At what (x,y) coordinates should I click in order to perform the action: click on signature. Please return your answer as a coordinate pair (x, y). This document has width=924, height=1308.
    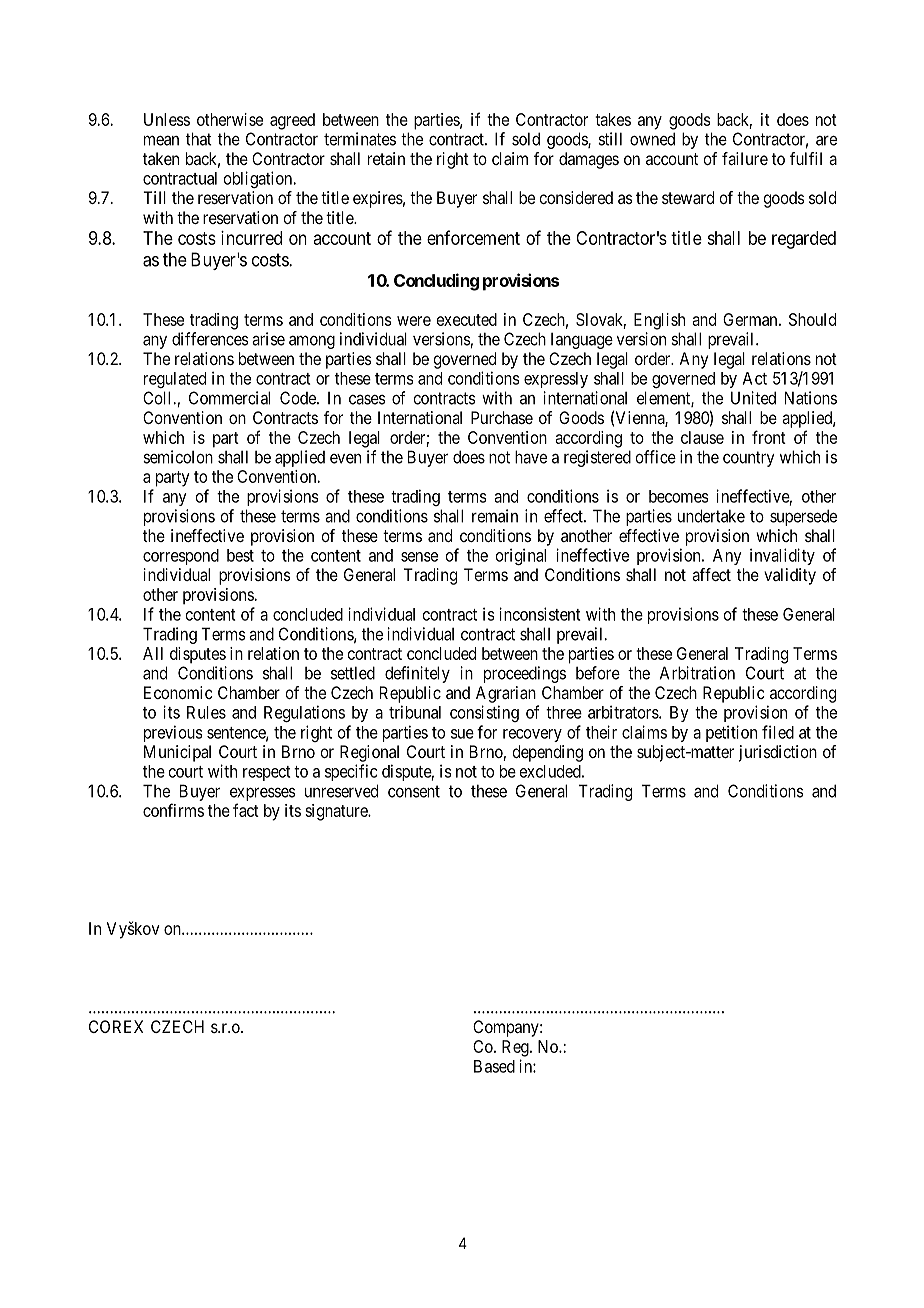
    Looking at the image, I should click on (337, 812).
